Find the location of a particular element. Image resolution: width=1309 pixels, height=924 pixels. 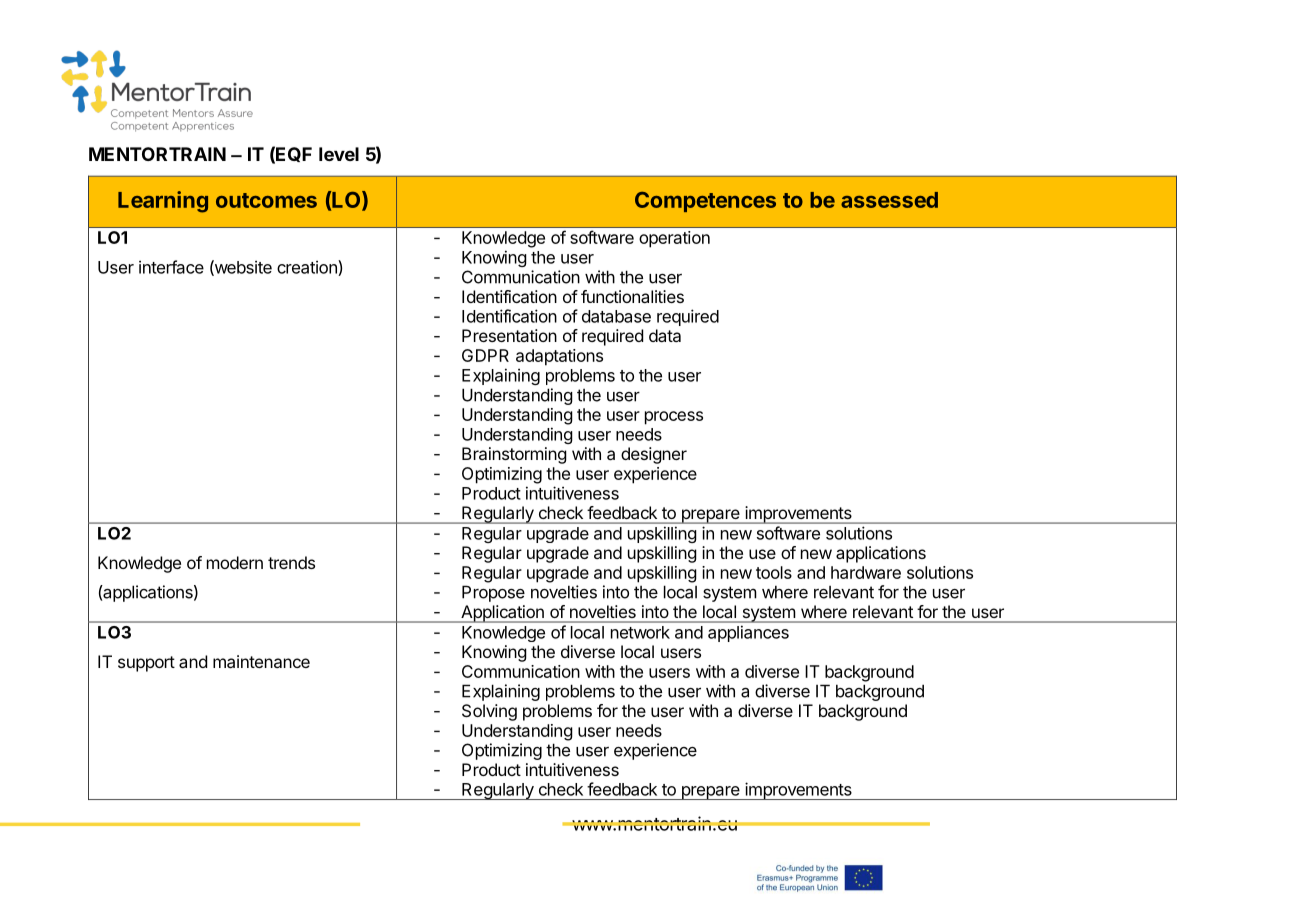

Solving is located at coordinates (489, 712).
